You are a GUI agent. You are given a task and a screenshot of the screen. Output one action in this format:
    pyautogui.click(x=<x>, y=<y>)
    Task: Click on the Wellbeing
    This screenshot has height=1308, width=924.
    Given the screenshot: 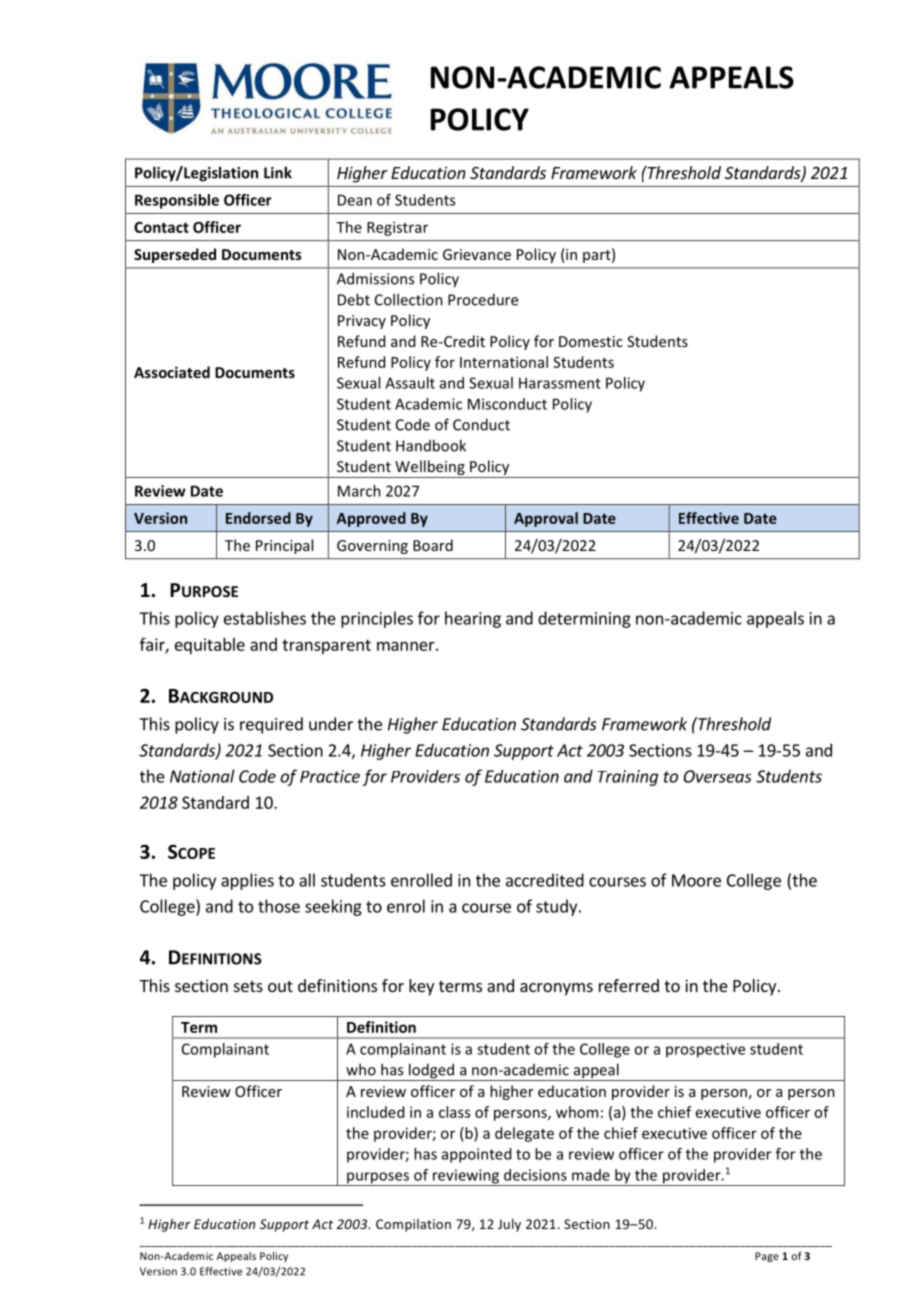 What is the action you would take?
    pyautogui.click(x=430, y=469)
